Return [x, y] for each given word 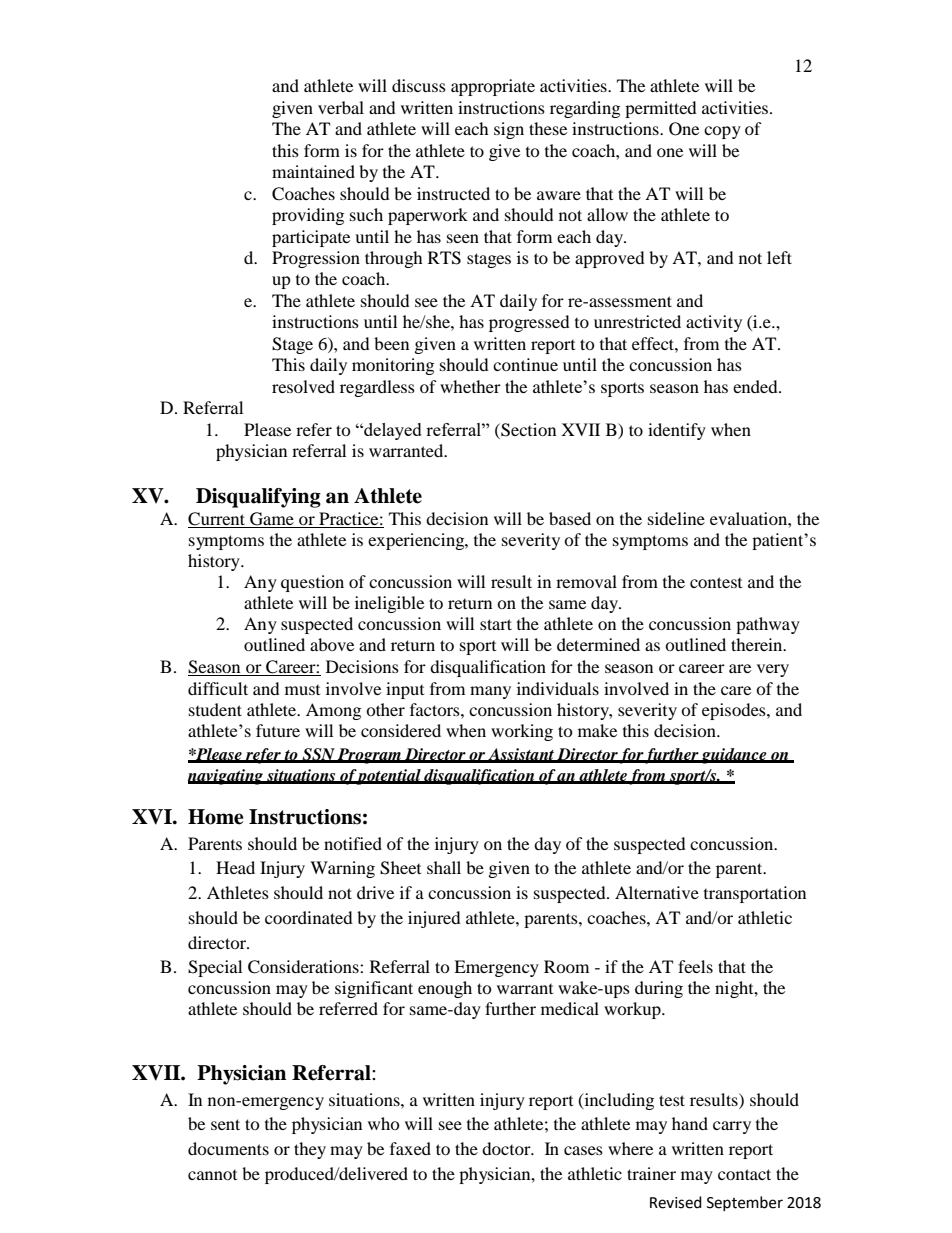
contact [744, 1174]
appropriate [493, 87]
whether [470, 386]
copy [722, 132]
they [310, 1150]
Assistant [521, 755]
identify [677, 431]
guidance [734, 756]
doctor [507, 1148]
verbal [341, 107]
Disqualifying [258, 498]
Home [216, 817]
